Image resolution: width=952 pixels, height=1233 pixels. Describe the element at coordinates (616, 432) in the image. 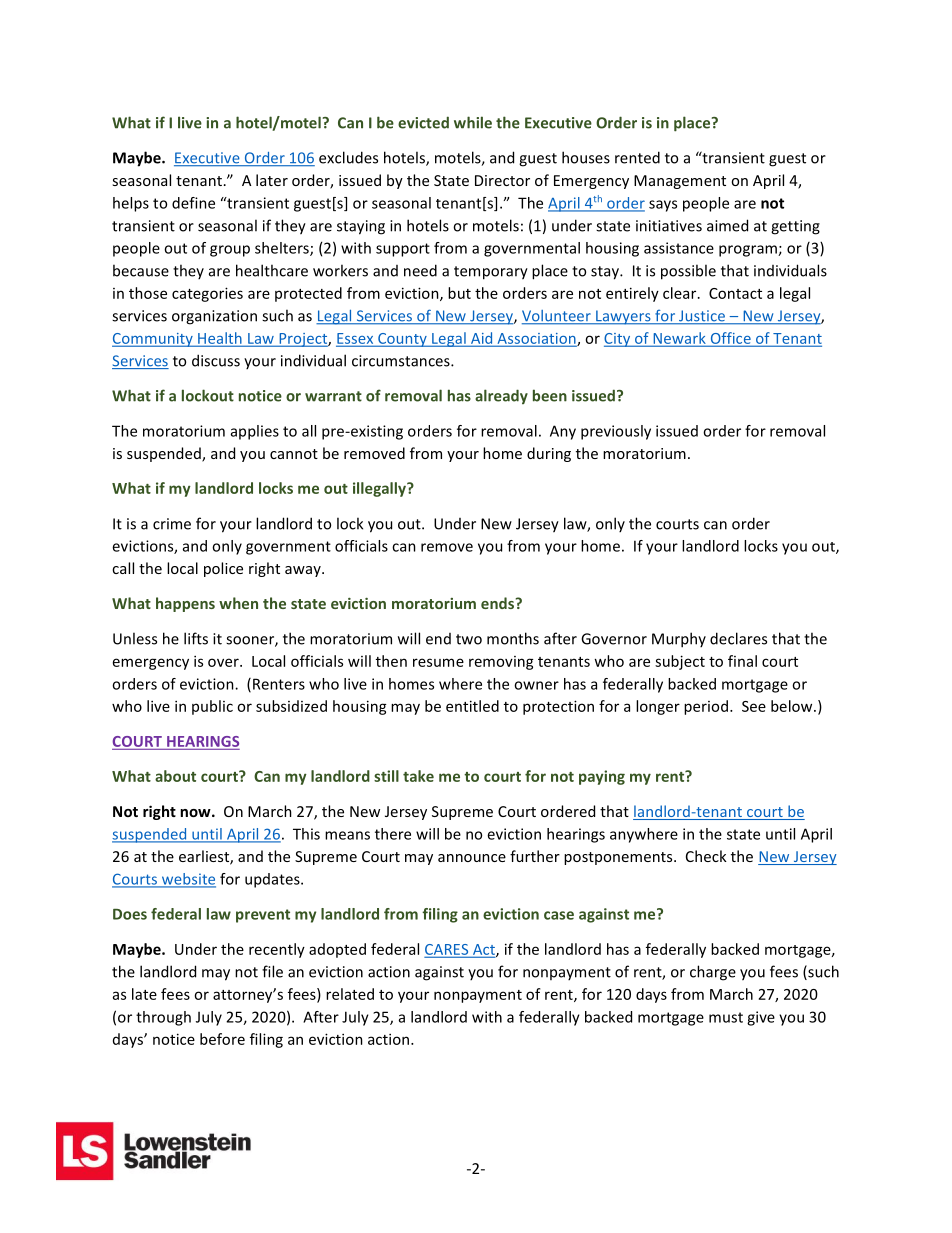

I see `previously` at that location.
